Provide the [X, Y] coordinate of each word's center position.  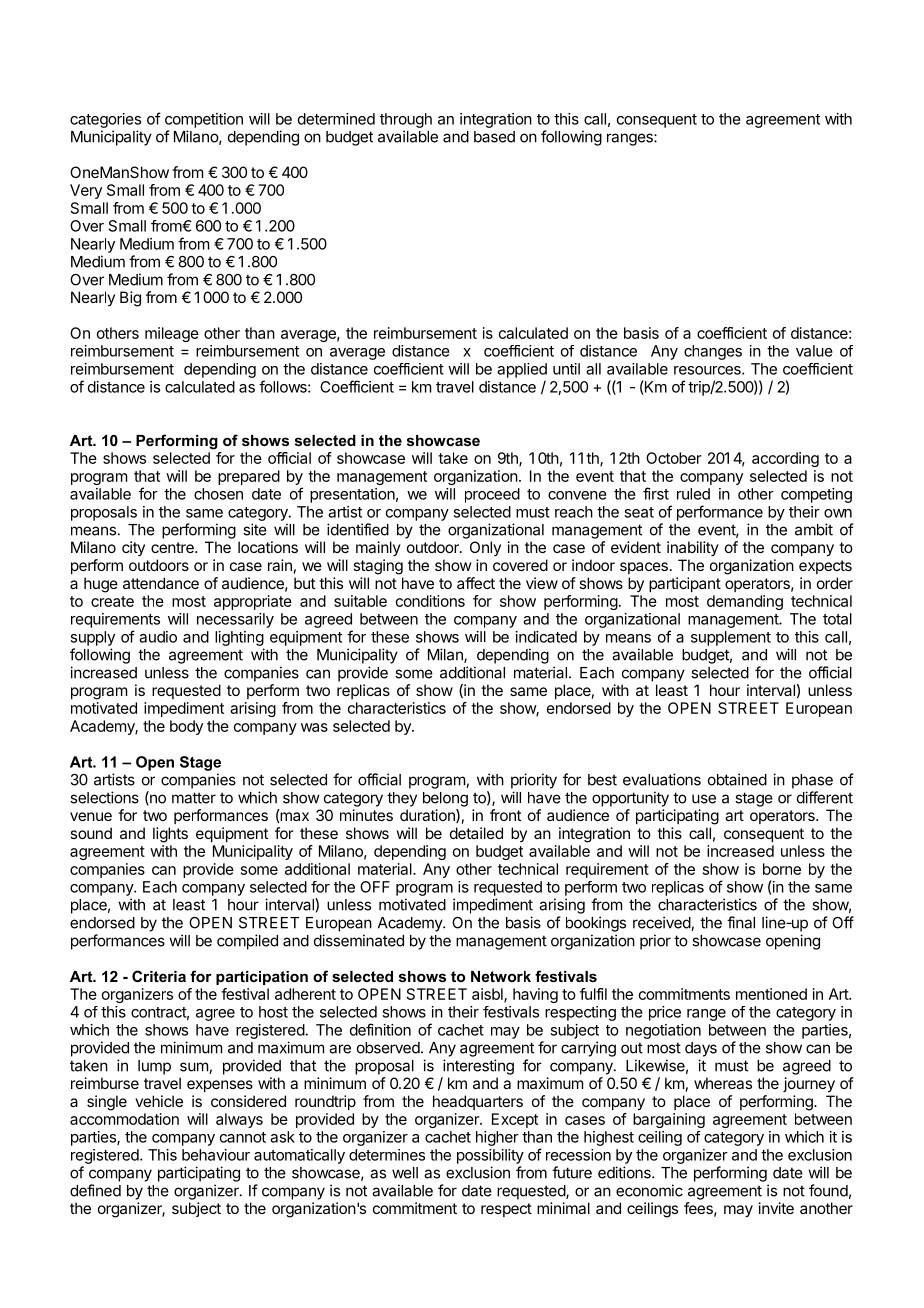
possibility [490, 1156]
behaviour [216, 1155]
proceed [492, 495]
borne [782, 869]
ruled [693, 494]
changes [713, 352]
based [494, 137]
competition [204, 120]
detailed [476, 833]
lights [170, 835]
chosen [218, 494]
